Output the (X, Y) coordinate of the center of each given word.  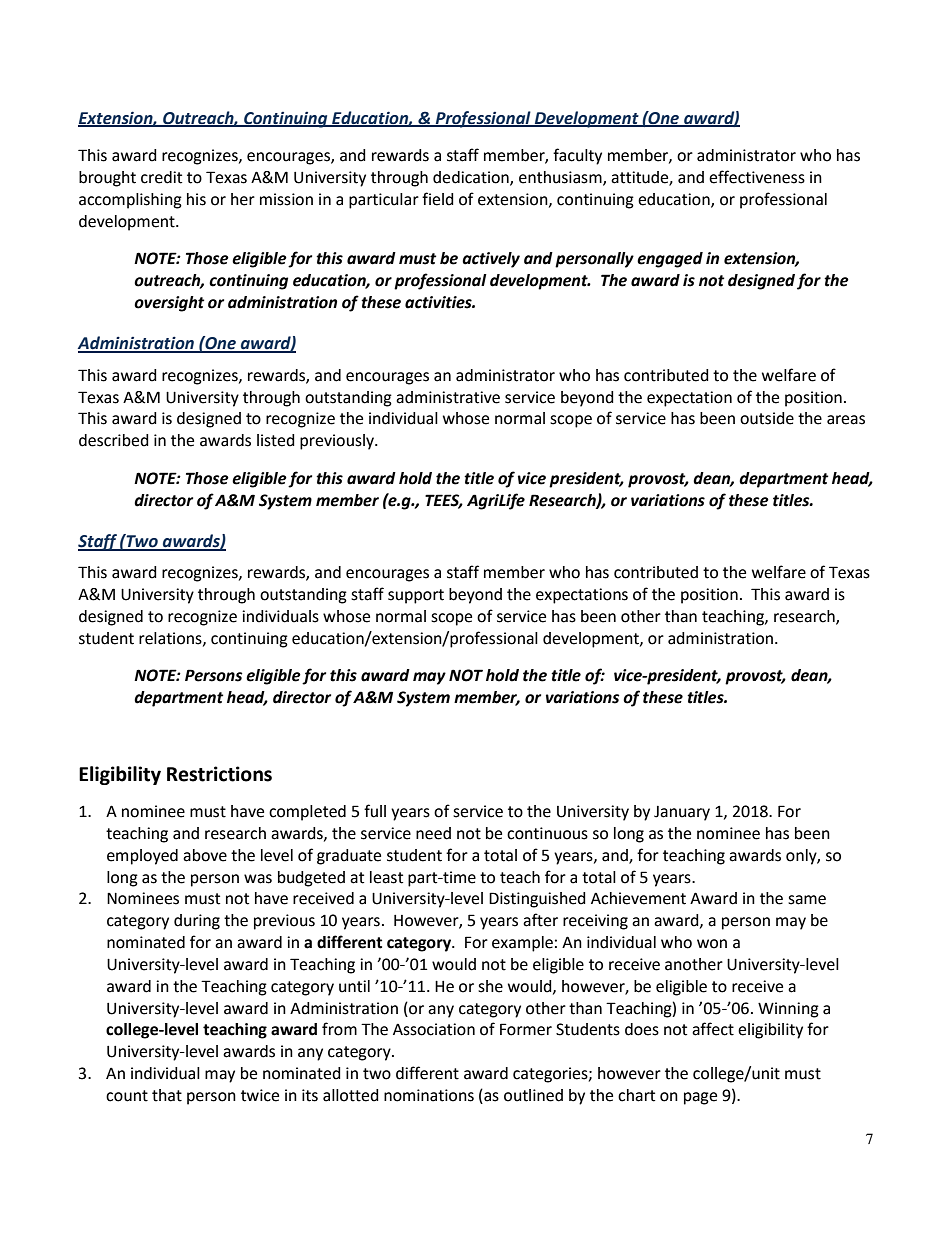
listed (276, 440)
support (416, 596)
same (807, 900)
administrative (448, 397)
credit (161, 177)
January (682, 813)
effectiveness (757, 177)
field (438, 199)
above (205, 855)
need (433, 833)
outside (767, 418)
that (167, 1095)
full (375, 811)
